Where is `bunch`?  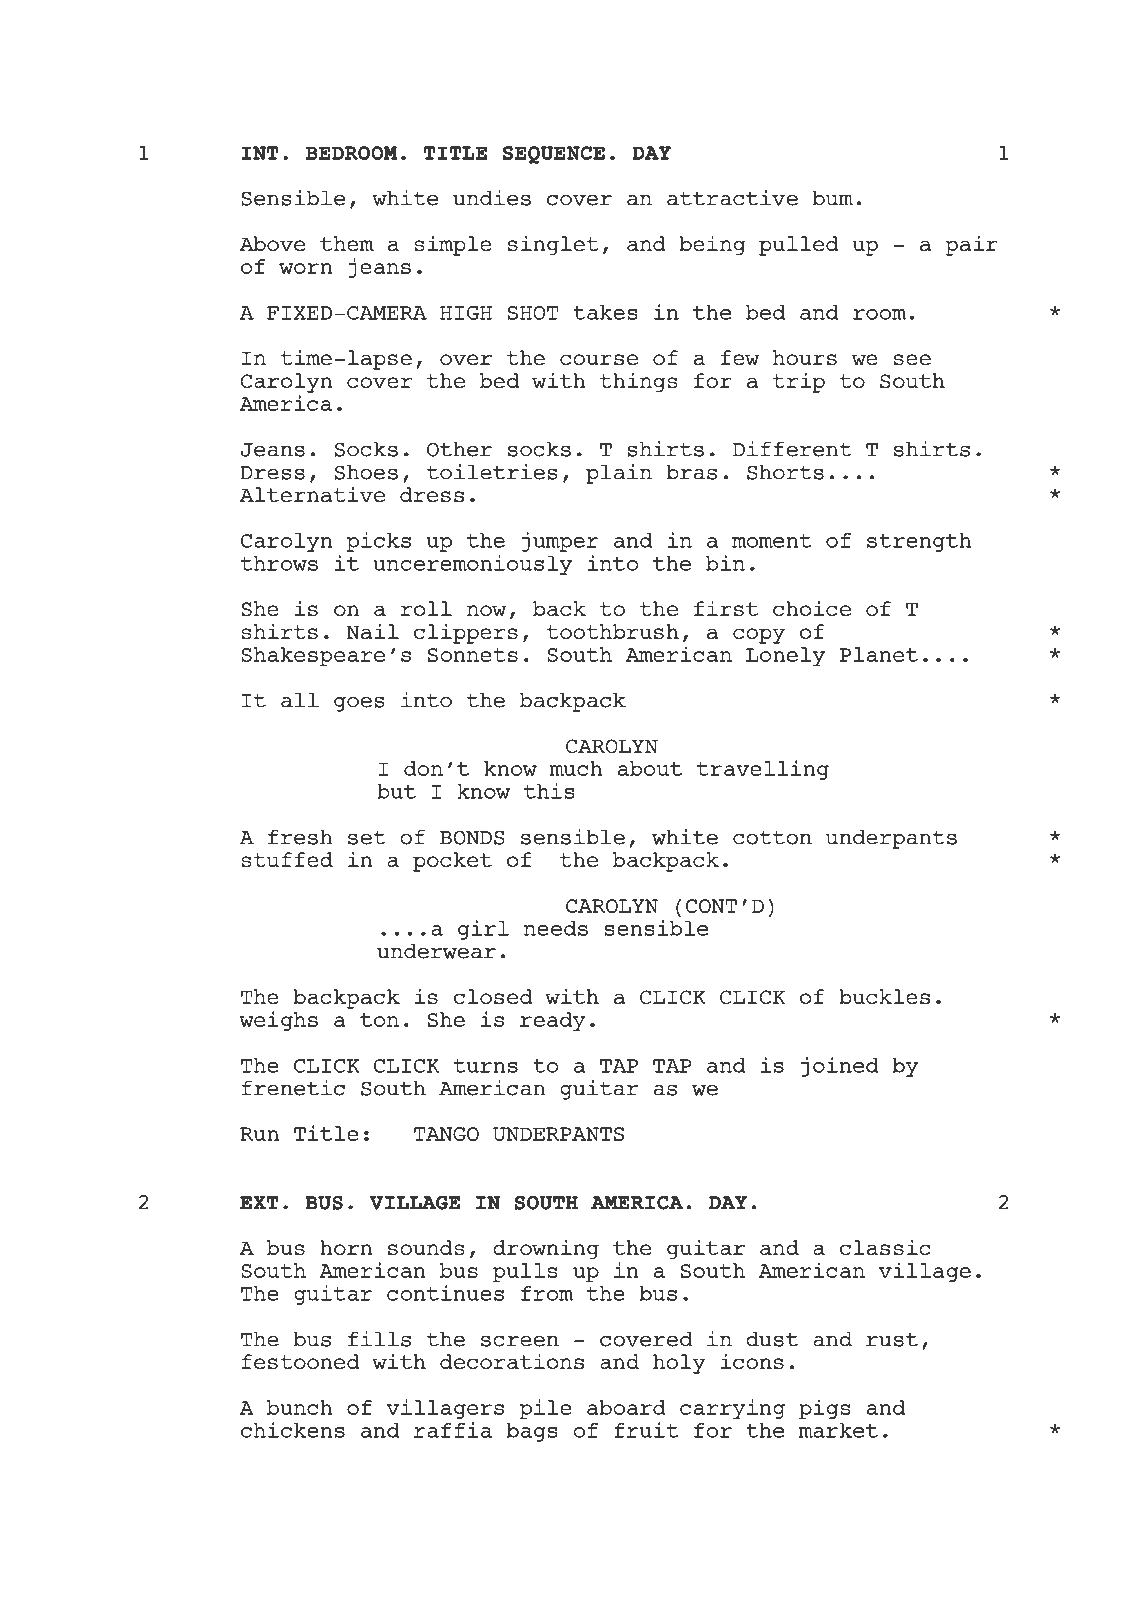 bunch is located at coordinates (300, 1407).
